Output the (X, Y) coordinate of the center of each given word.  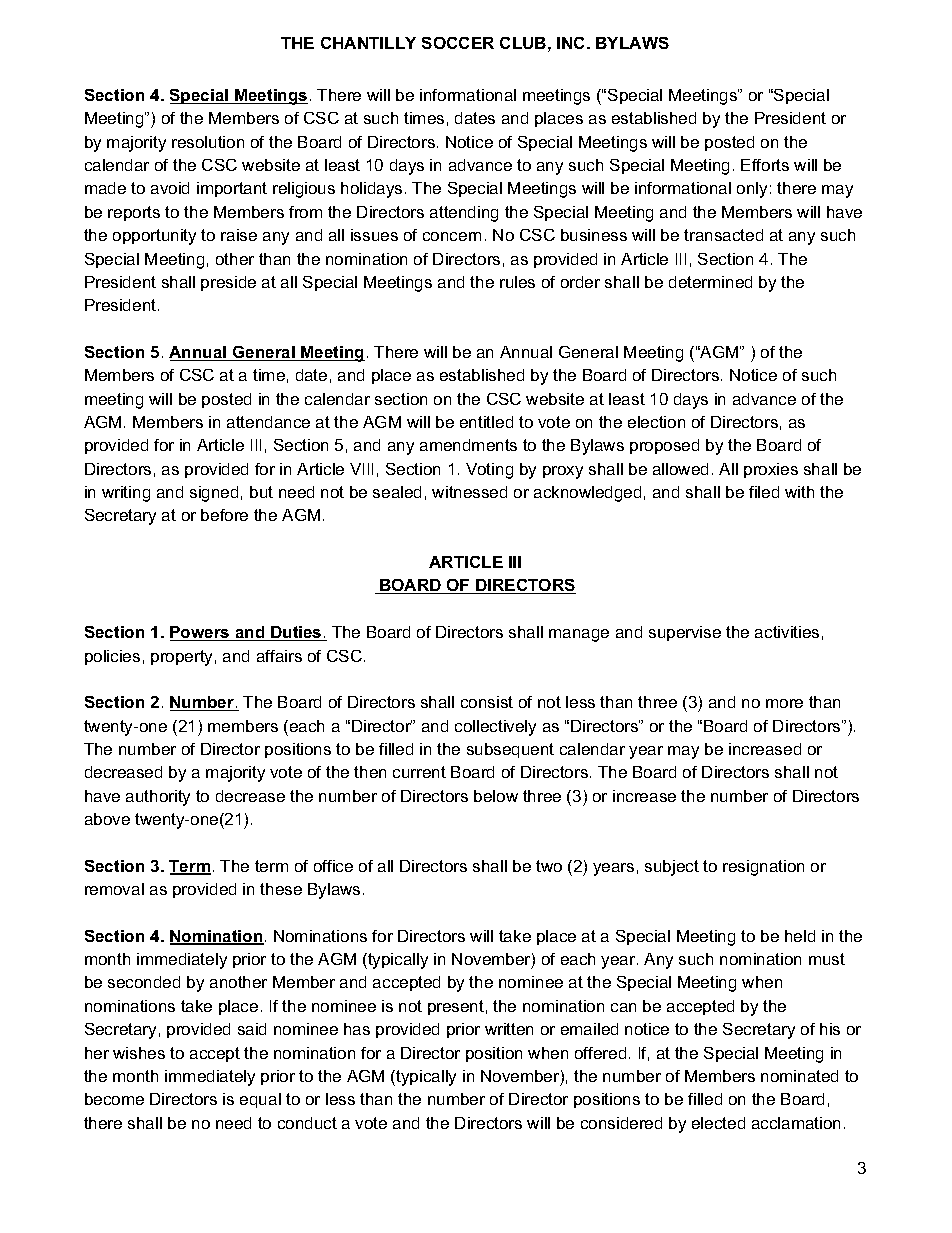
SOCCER (458, 43)
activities (787, 632)
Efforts (765, 165)
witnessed (469, 492)
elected (718, 1123)
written (509, 1029)
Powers (201, 633)
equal (260, 1100)
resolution (208, 142)
